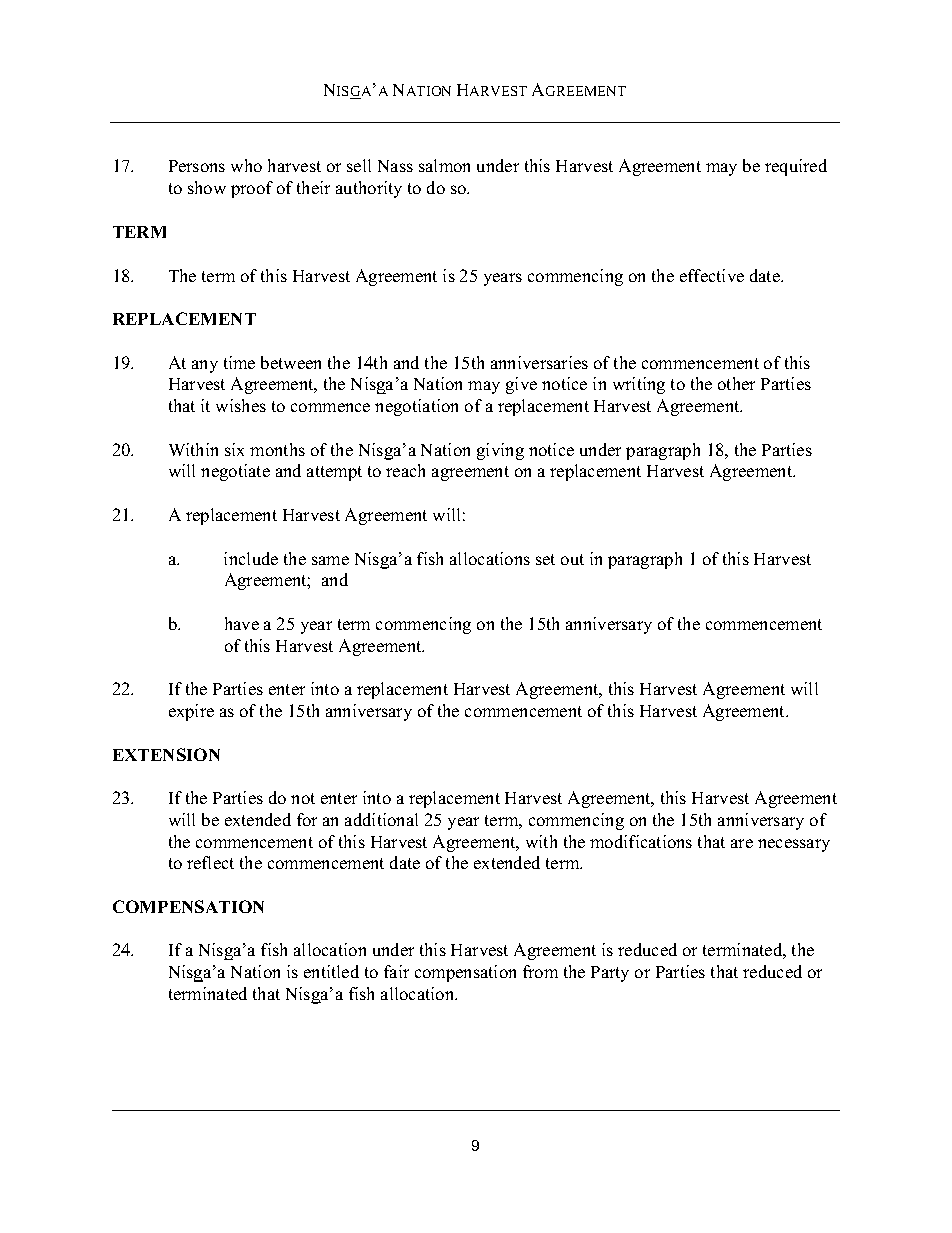 The width and height of the screenshot is (952, 1233). I want to click on out, so click(572, 559).
